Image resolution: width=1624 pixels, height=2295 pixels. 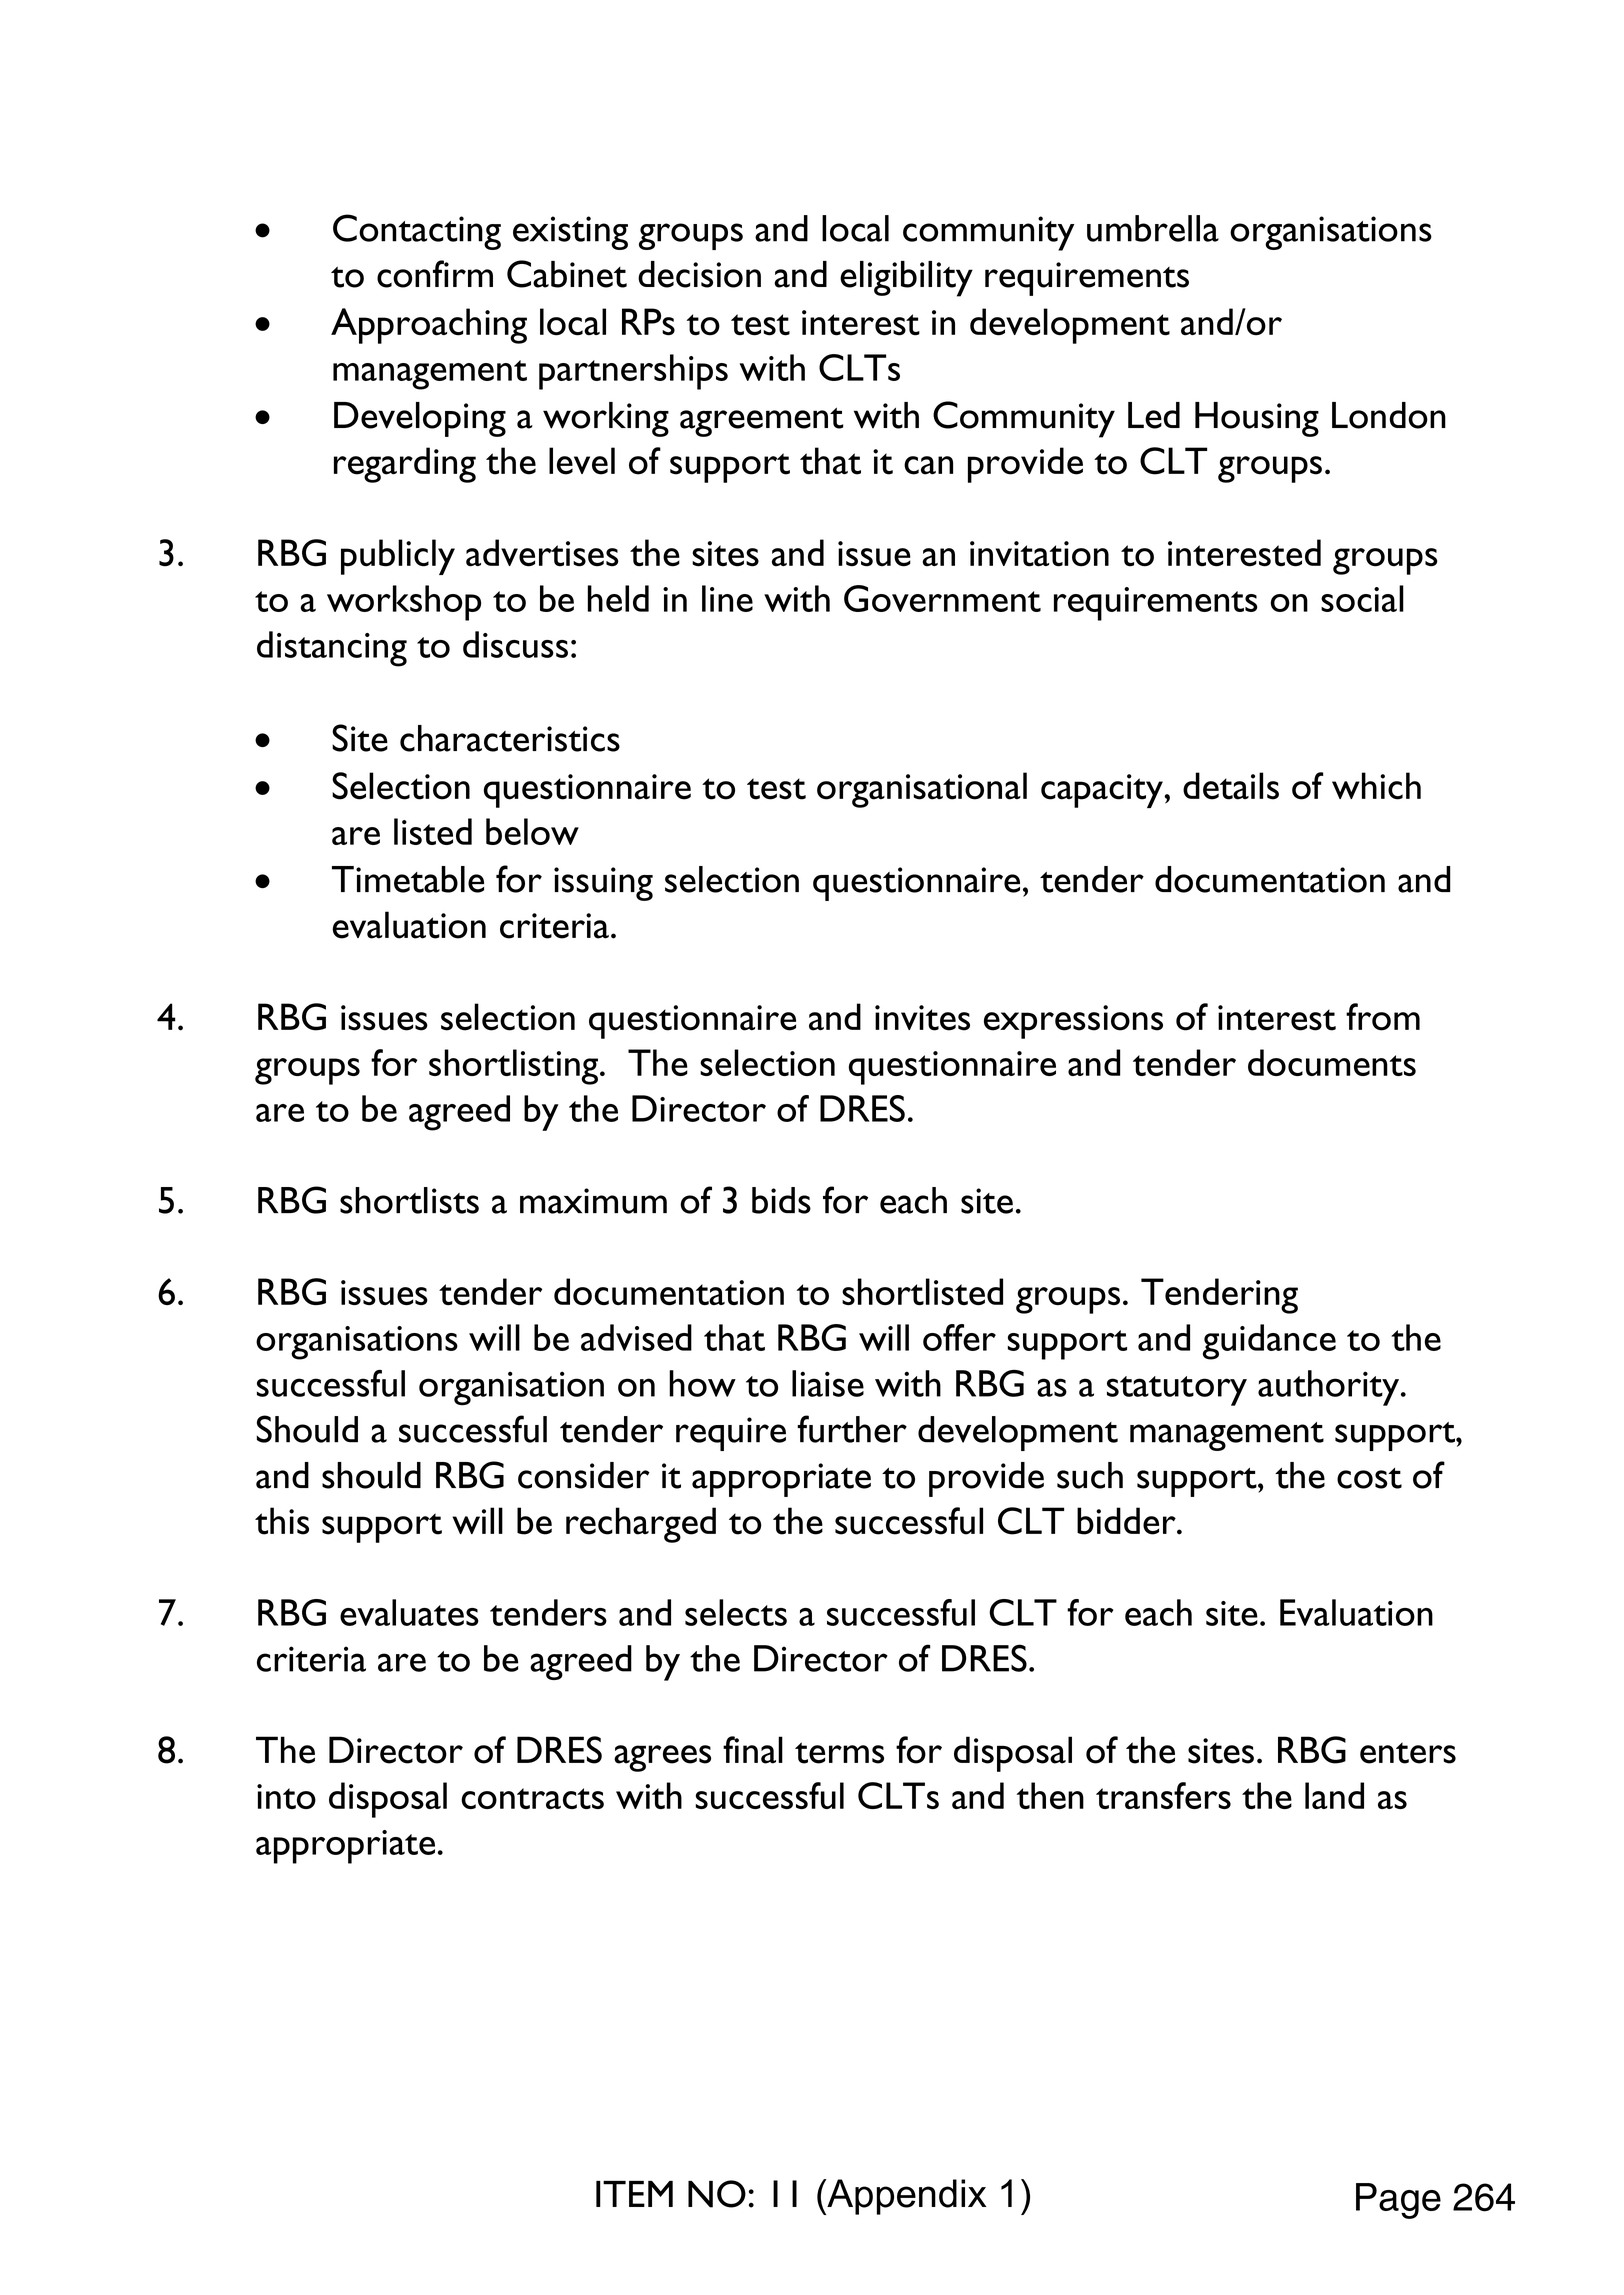 What do you see at coordinates (1257, 419) in the document?
I see `Housing` at bounding box center [1257, 419].
